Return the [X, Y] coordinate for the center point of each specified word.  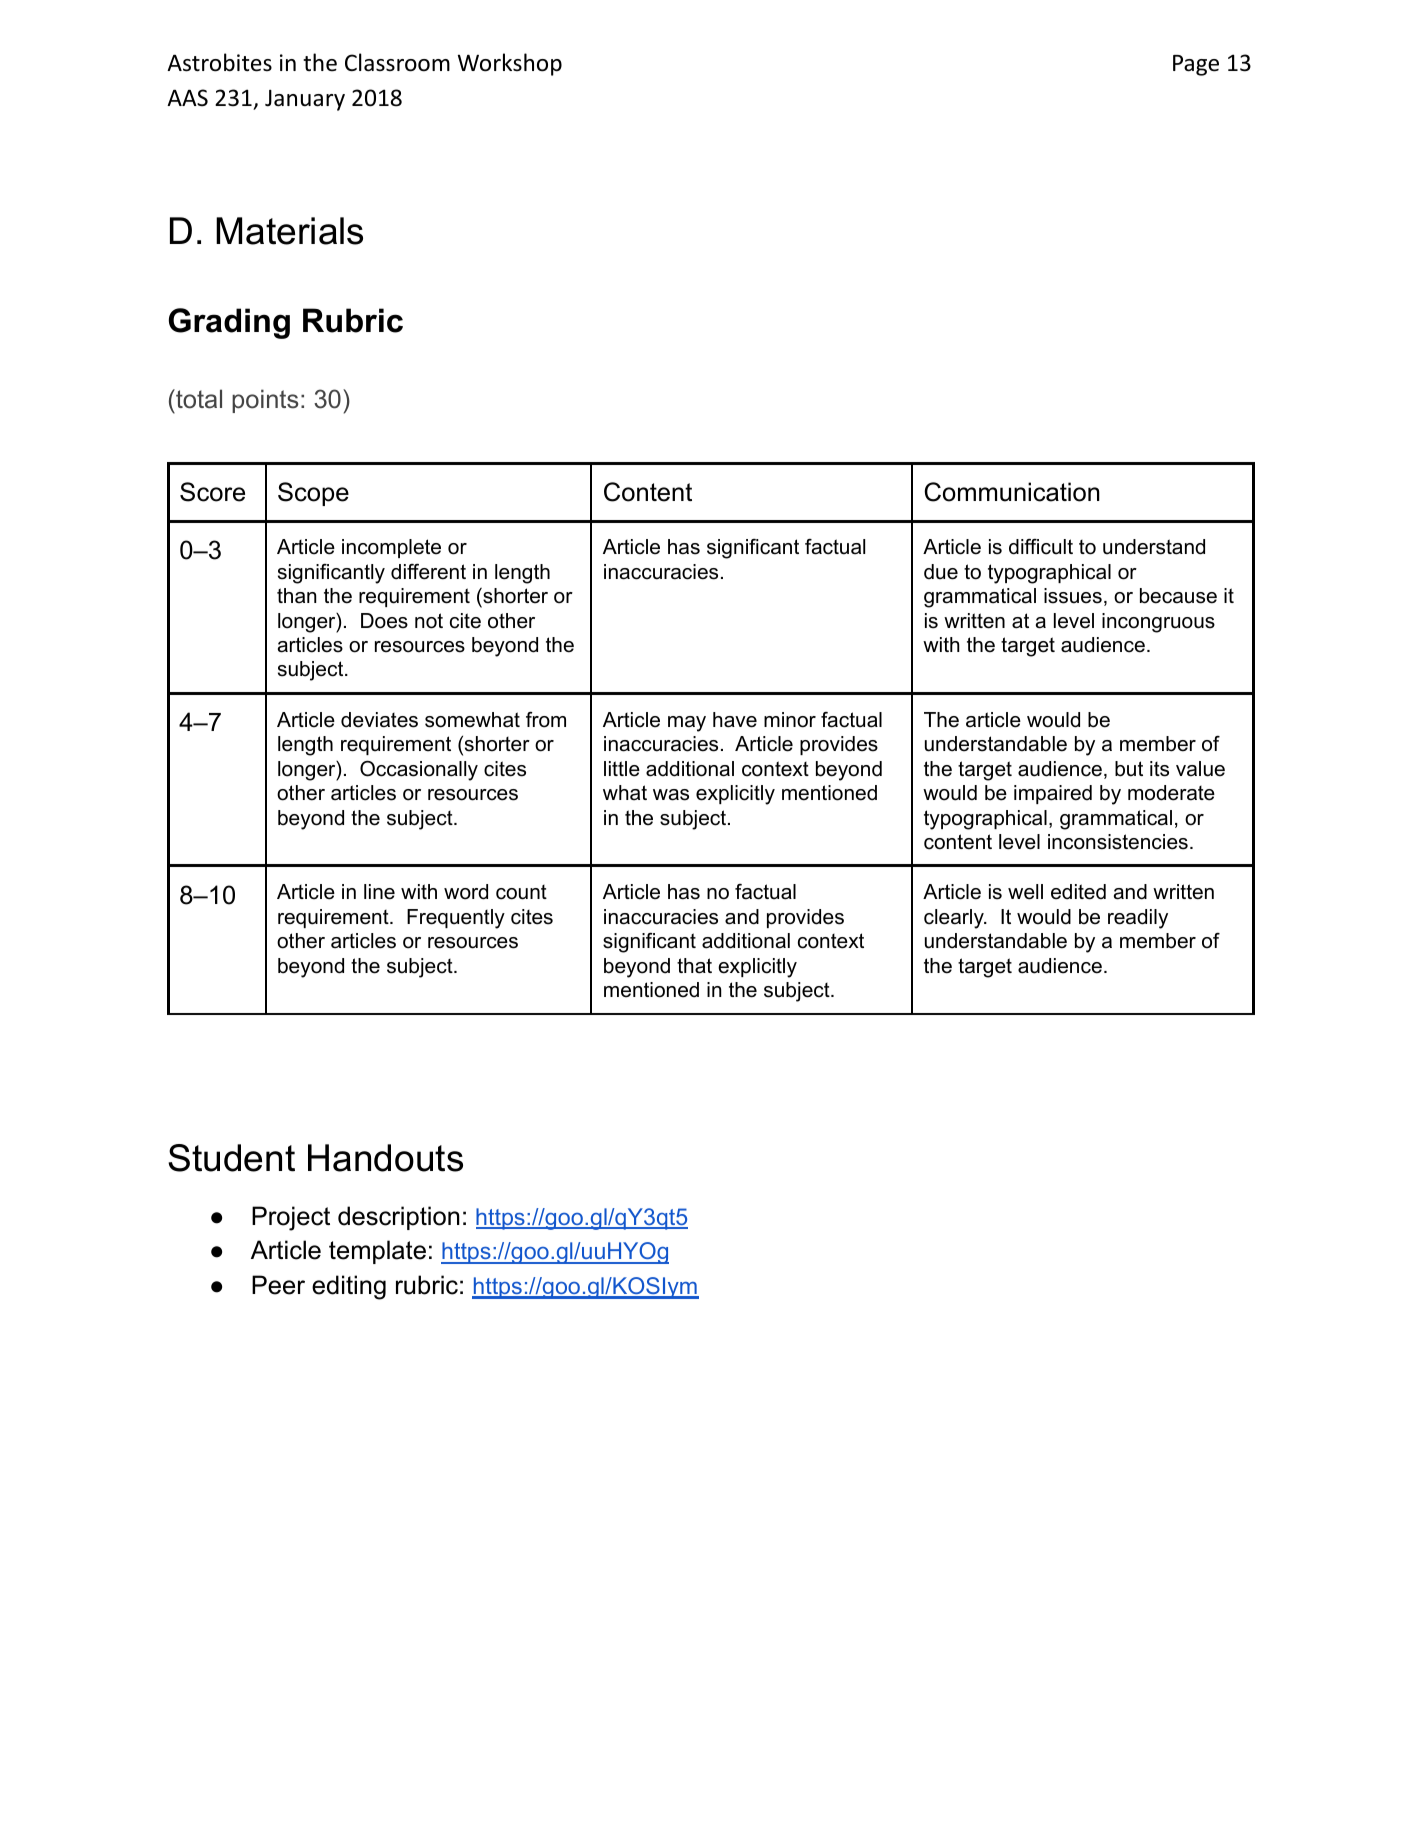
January [305, 100]
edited [1078, 892]
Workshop [510, 64]
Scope [313, 494]
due [941, 572]
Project [291, 1218]
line [379, 892]
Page [1196, 65]
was [671, 795]
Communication [1012, 492]
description [399, 1218]
